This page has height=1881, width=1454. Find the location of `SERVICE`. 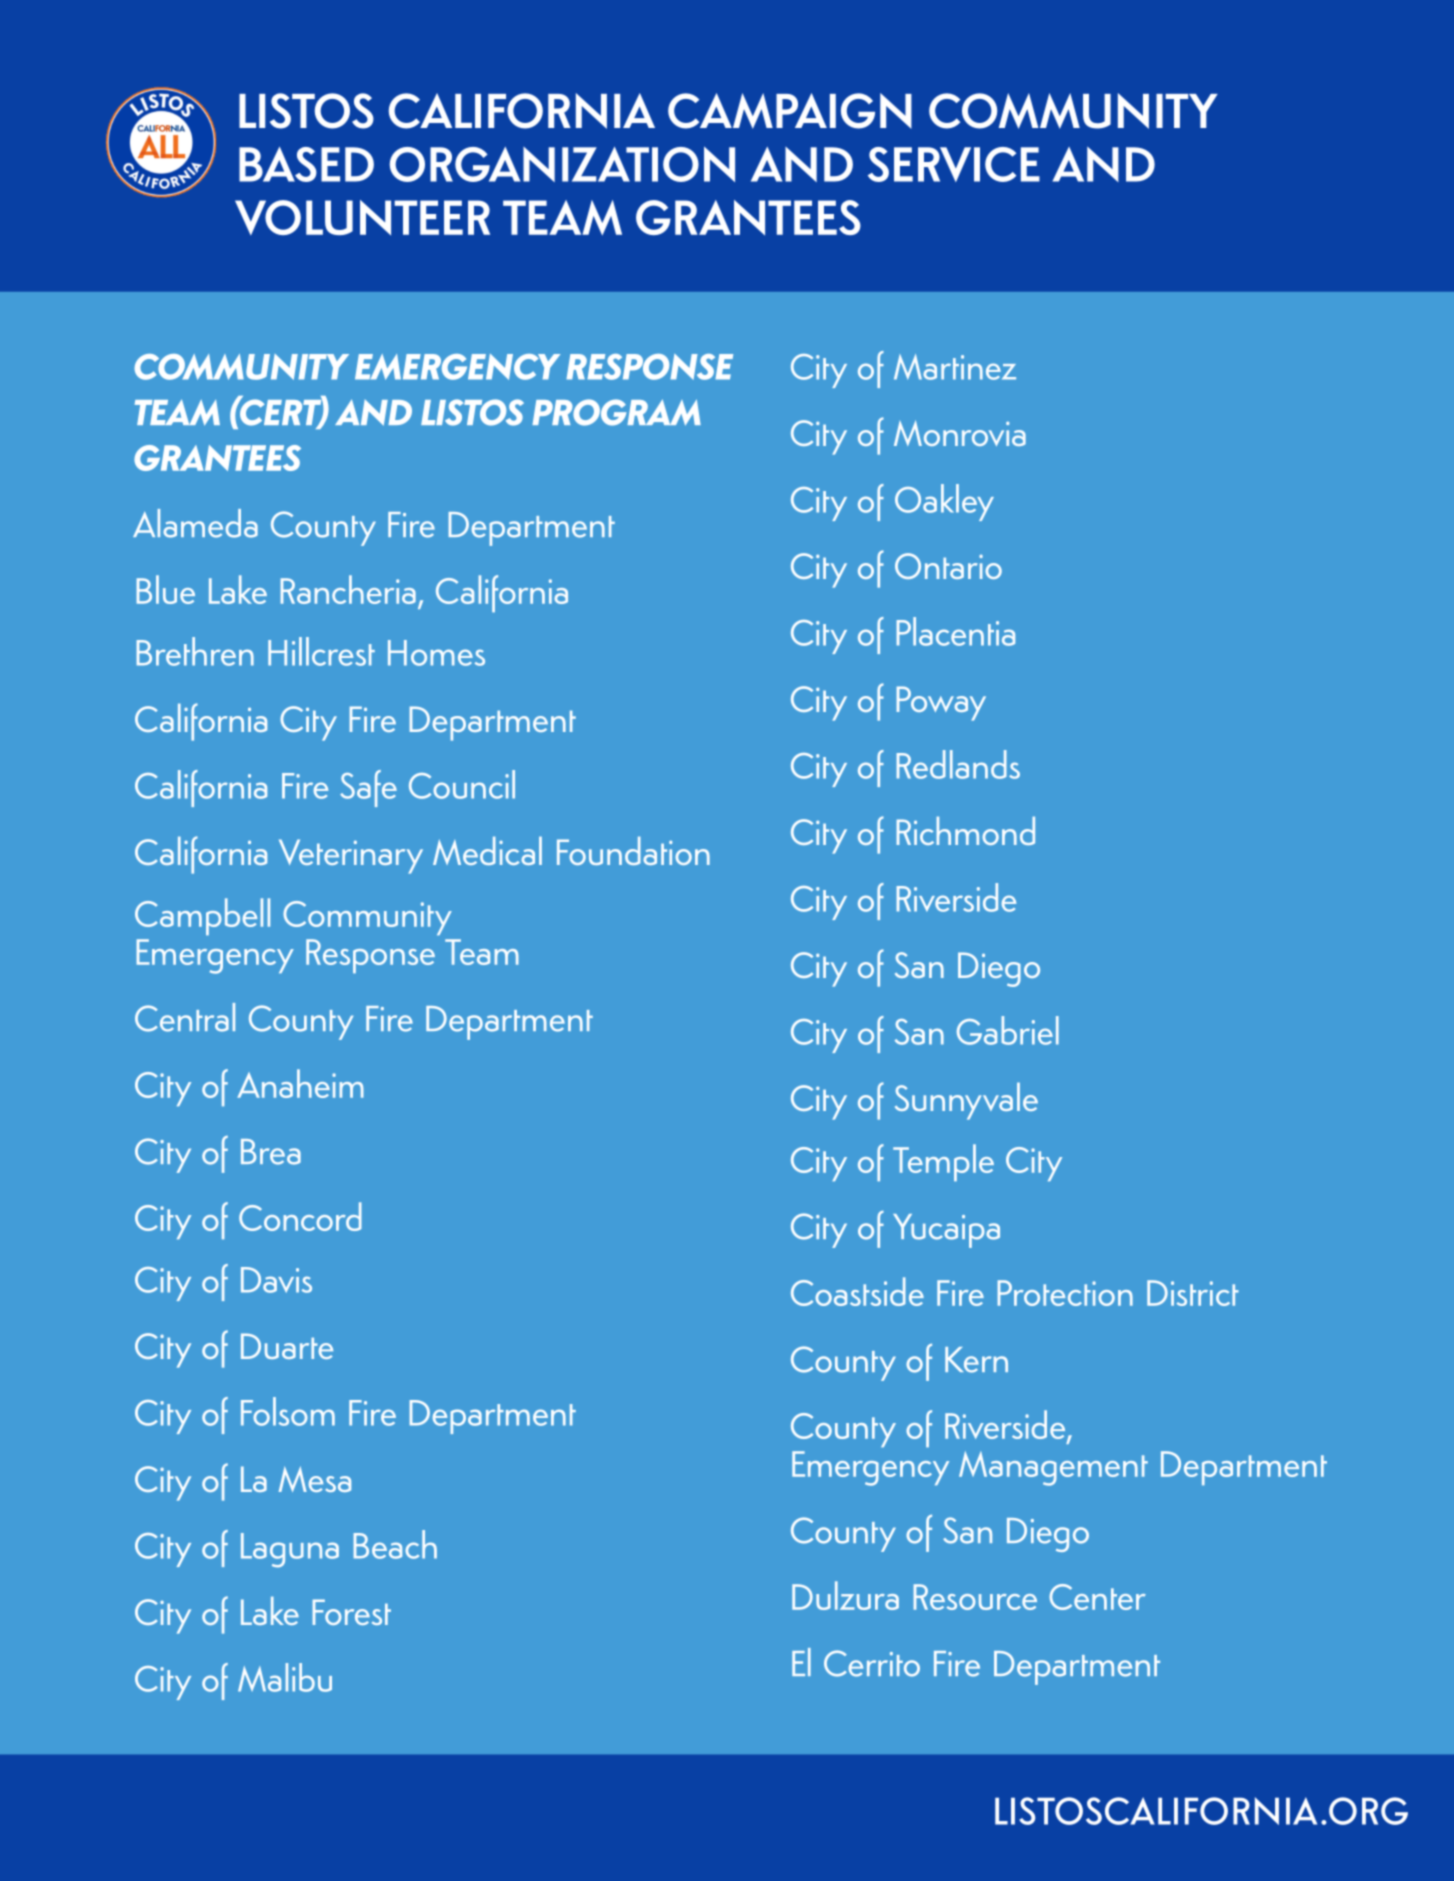

SERVICE is located at coordinates (954, 164).
